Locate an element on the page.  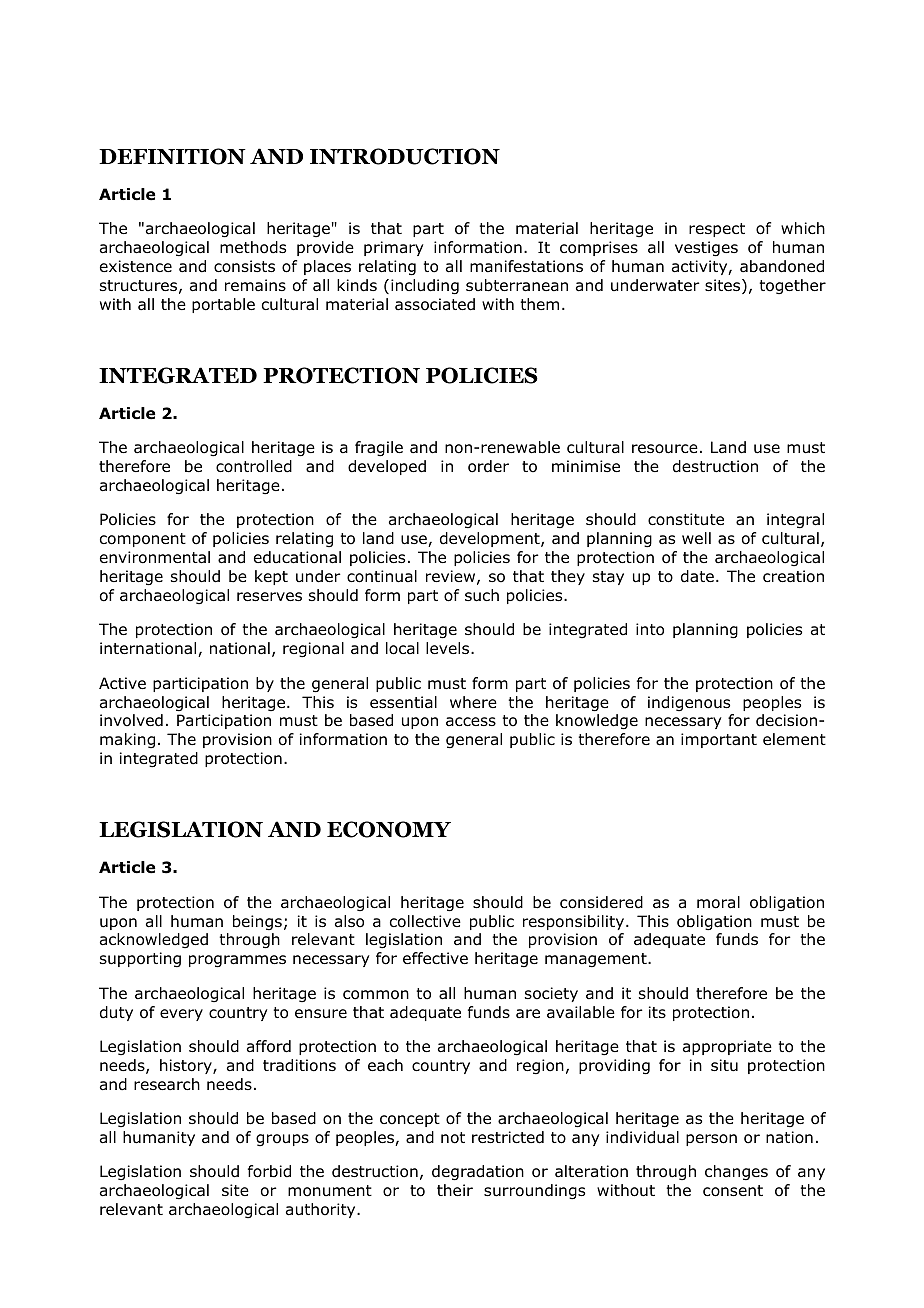
DEFINITION is located at coordinates (172, 156).
